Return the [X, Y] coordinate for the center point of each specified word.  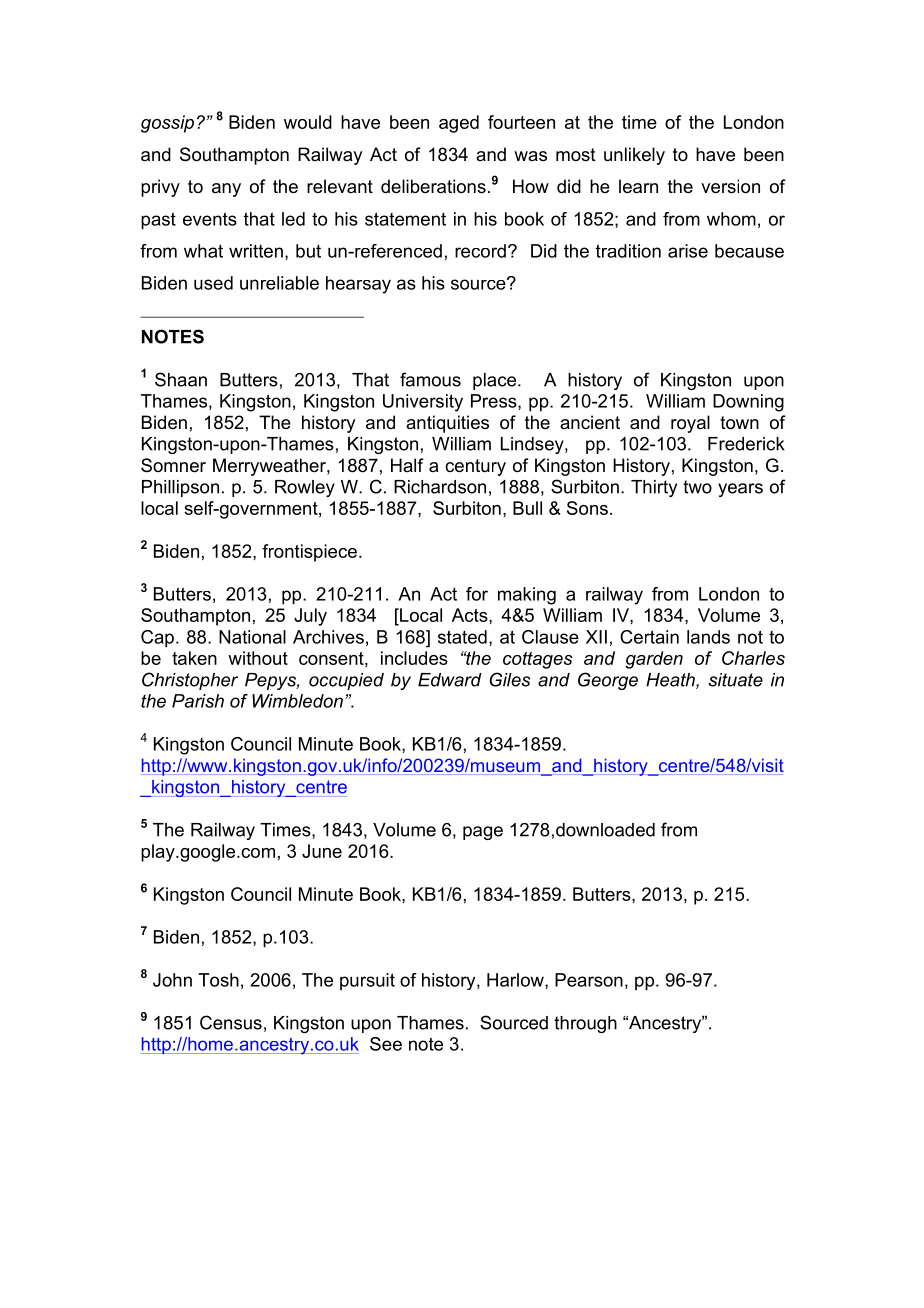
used [213, 283]
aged [459, 124]
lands [708, 637]
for [477, 594]
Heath [671, 681]
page [483, 833]
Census [231, 1022]
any [226, 190]
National [252, 637]
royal [690, 424]
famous [430, 379]
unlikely [634, 156]
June [322, 851]
